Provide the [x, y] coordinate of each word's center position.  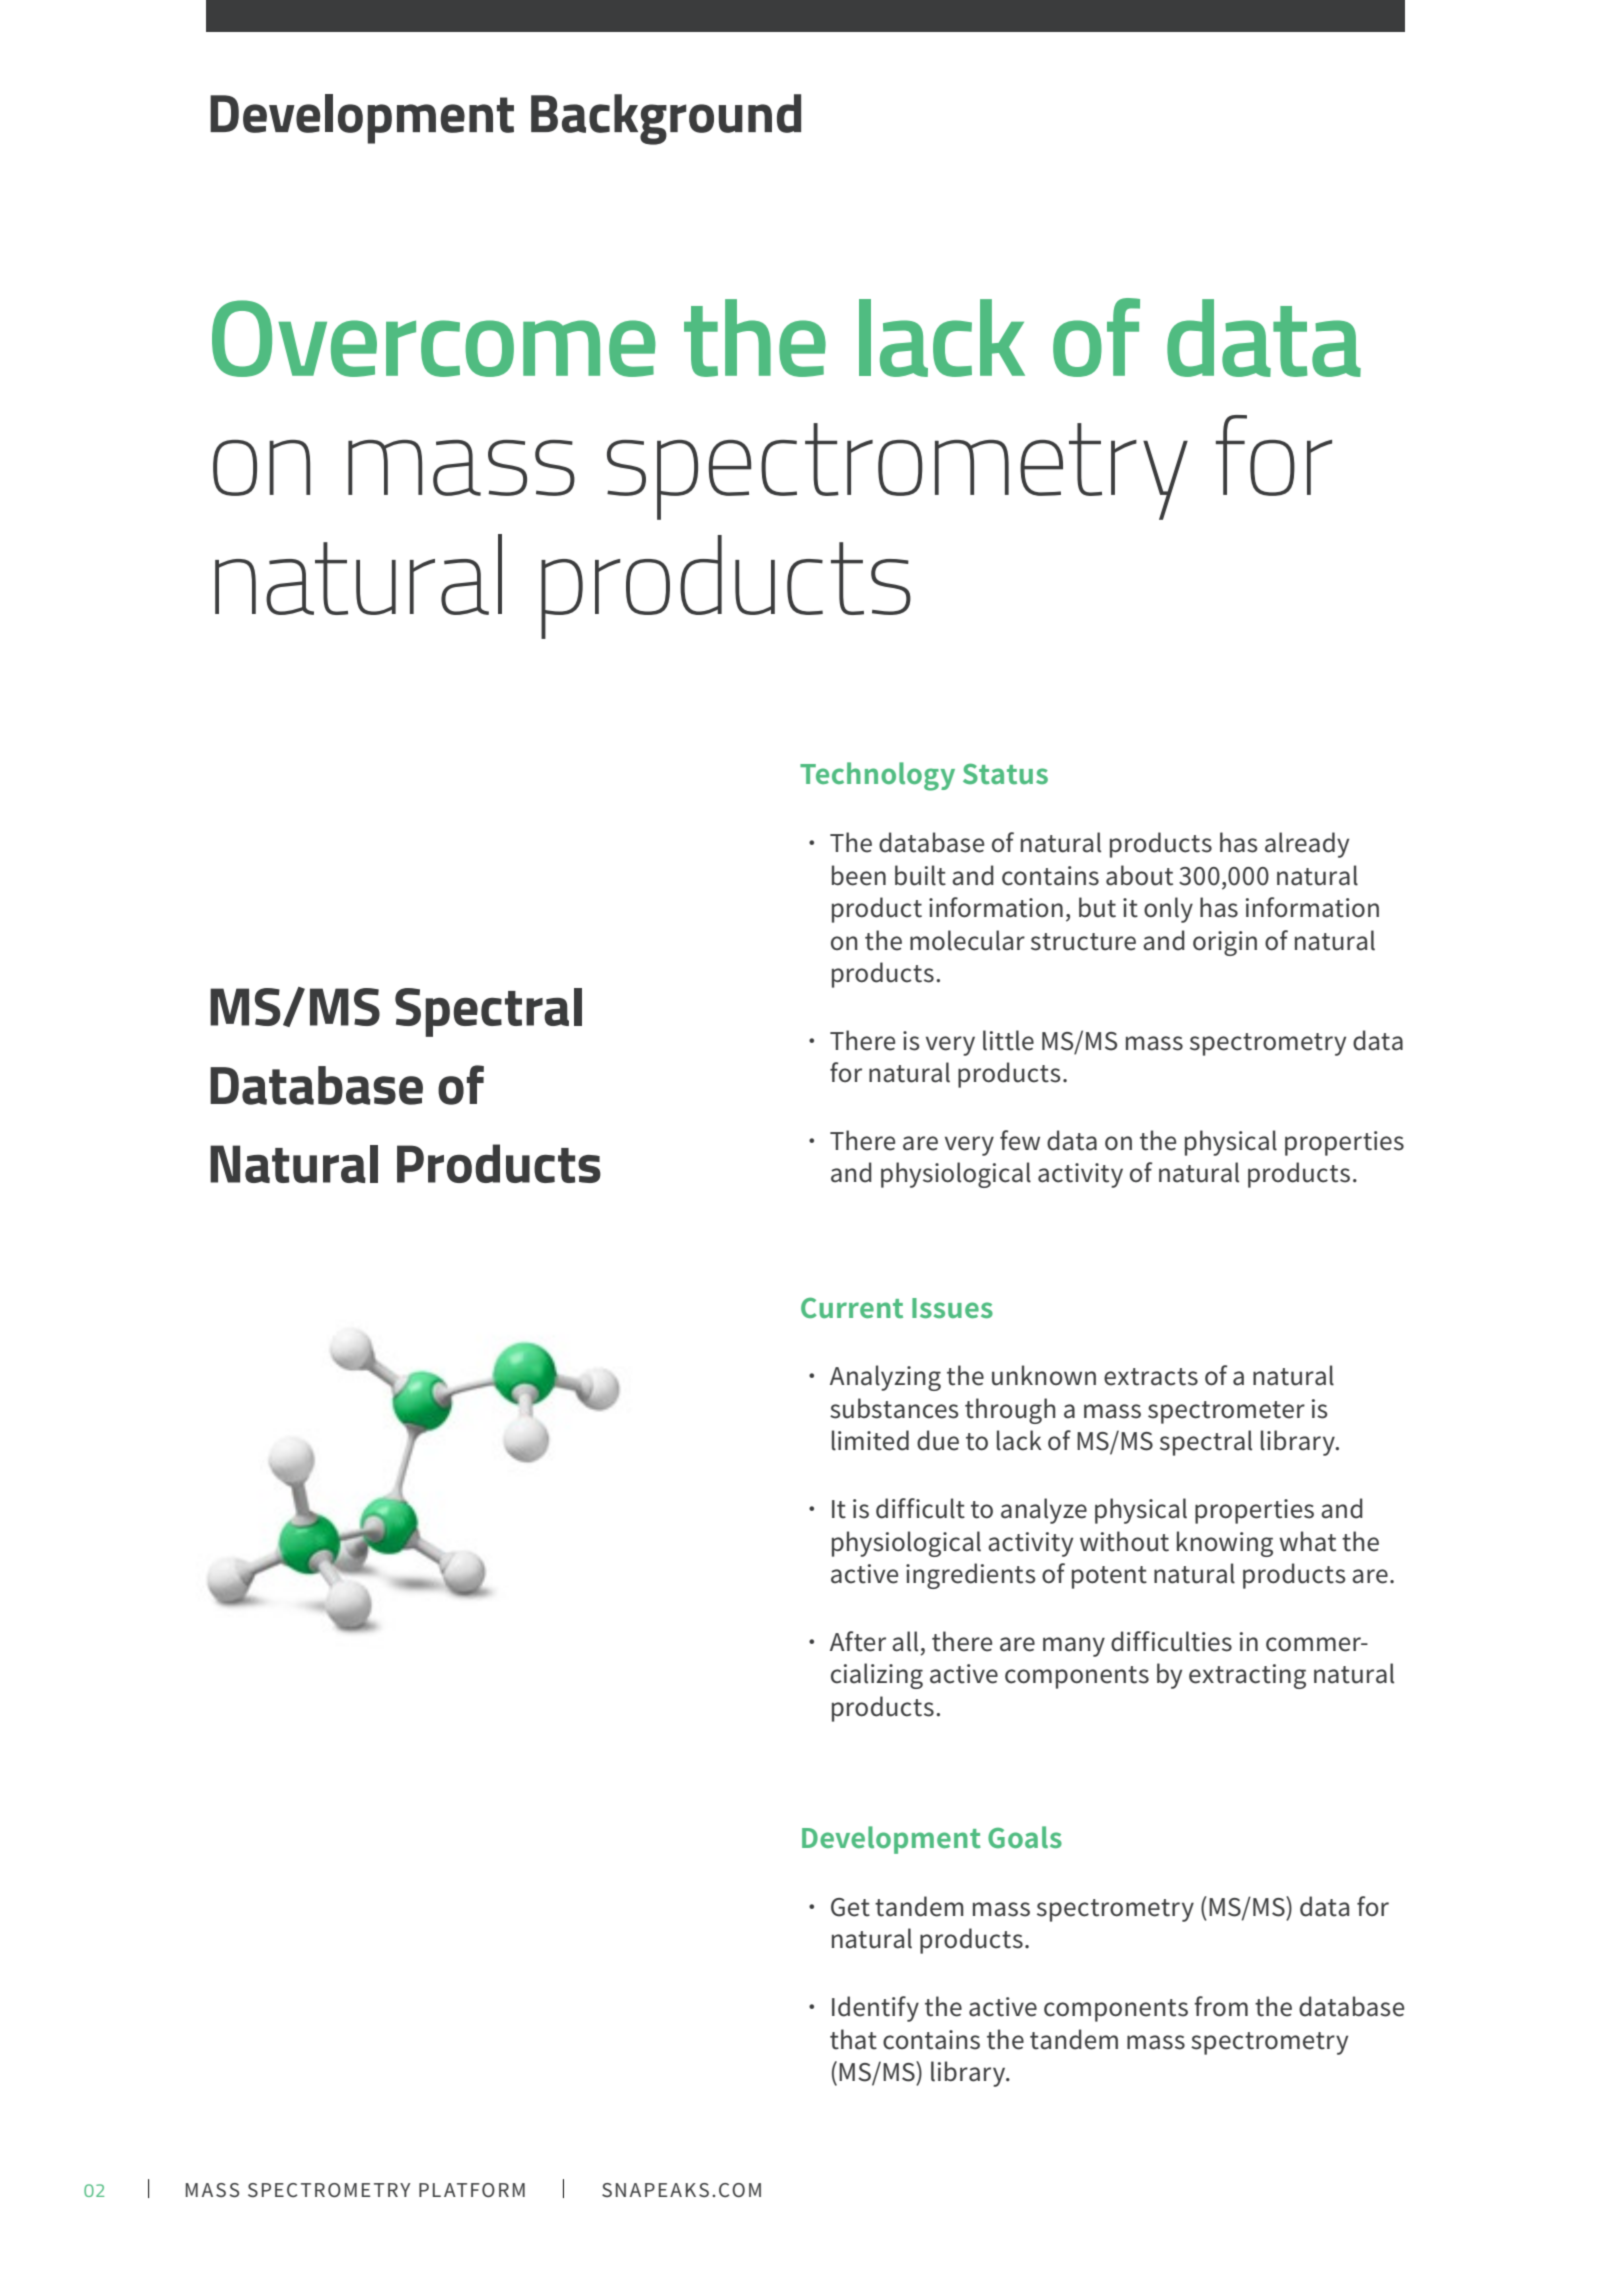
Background [666, 119]
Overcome [434, 338]
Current [852, 1307]
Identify [875, 2009]
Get [850, 1907]
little [1008, 1040]
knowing [1225, 1544]
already [1307, 845]
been [859, 875]
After [858, 1641]
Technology [877, 776]
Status [1005, 773]
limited [870, 1440]
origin [1225, 943]
